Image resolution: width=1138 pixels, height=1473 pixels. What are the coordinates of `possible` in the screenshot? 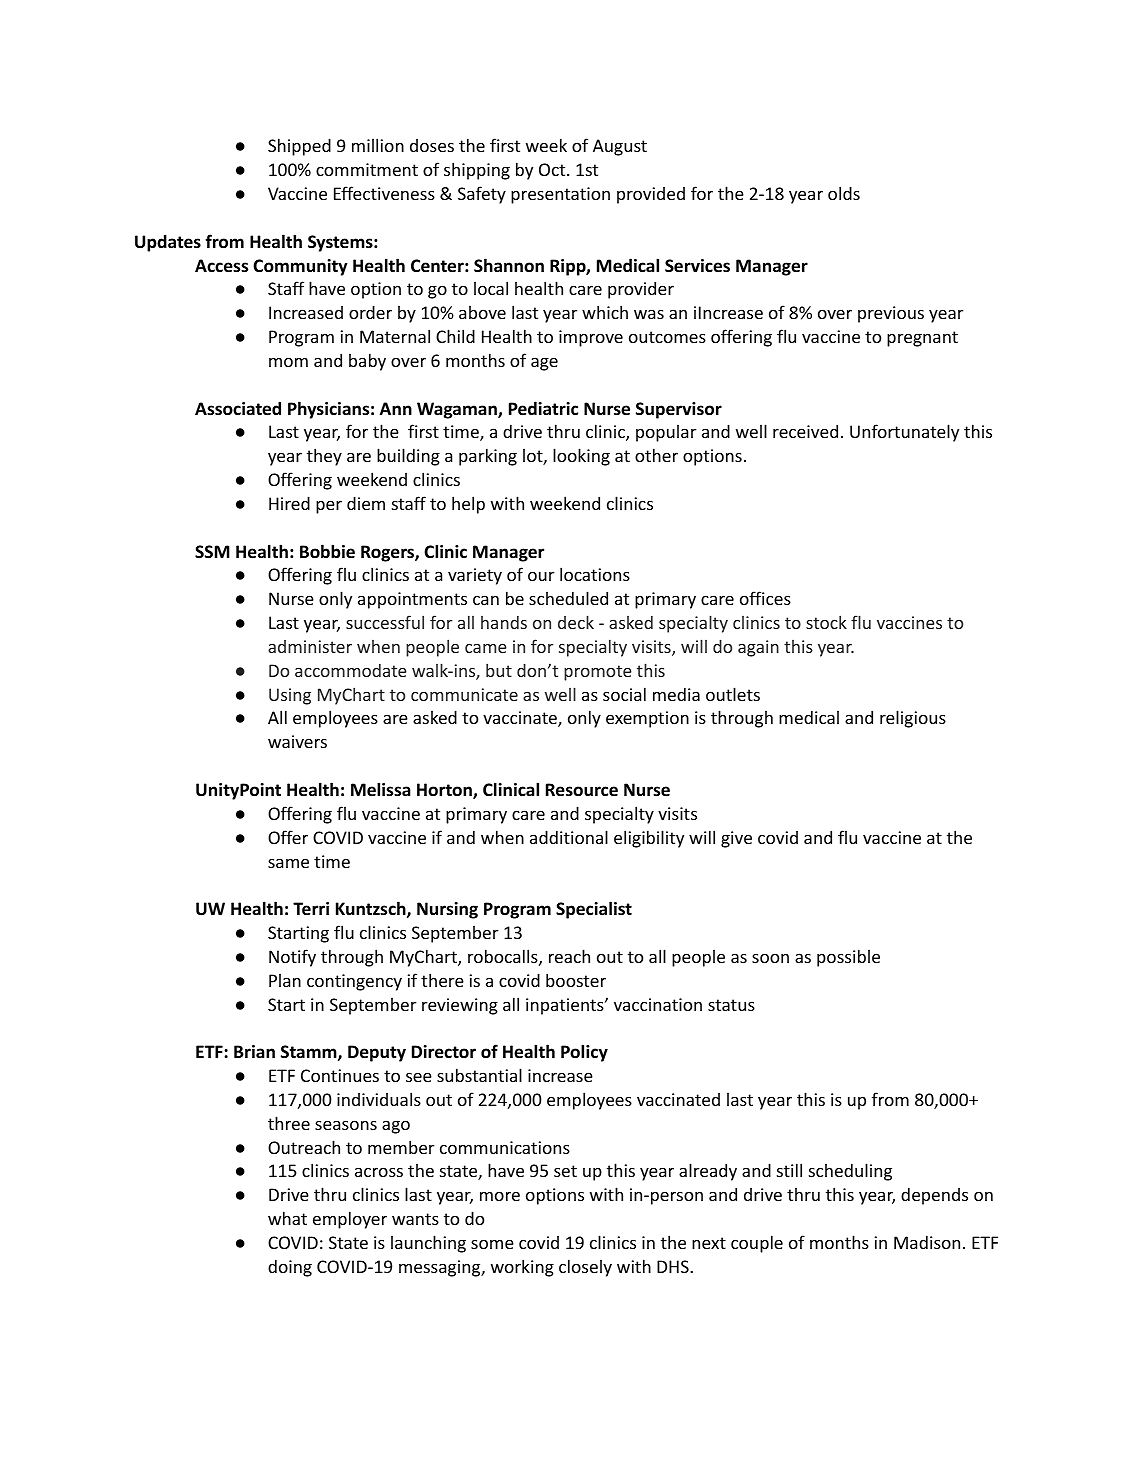 It's located at (848, 958).
